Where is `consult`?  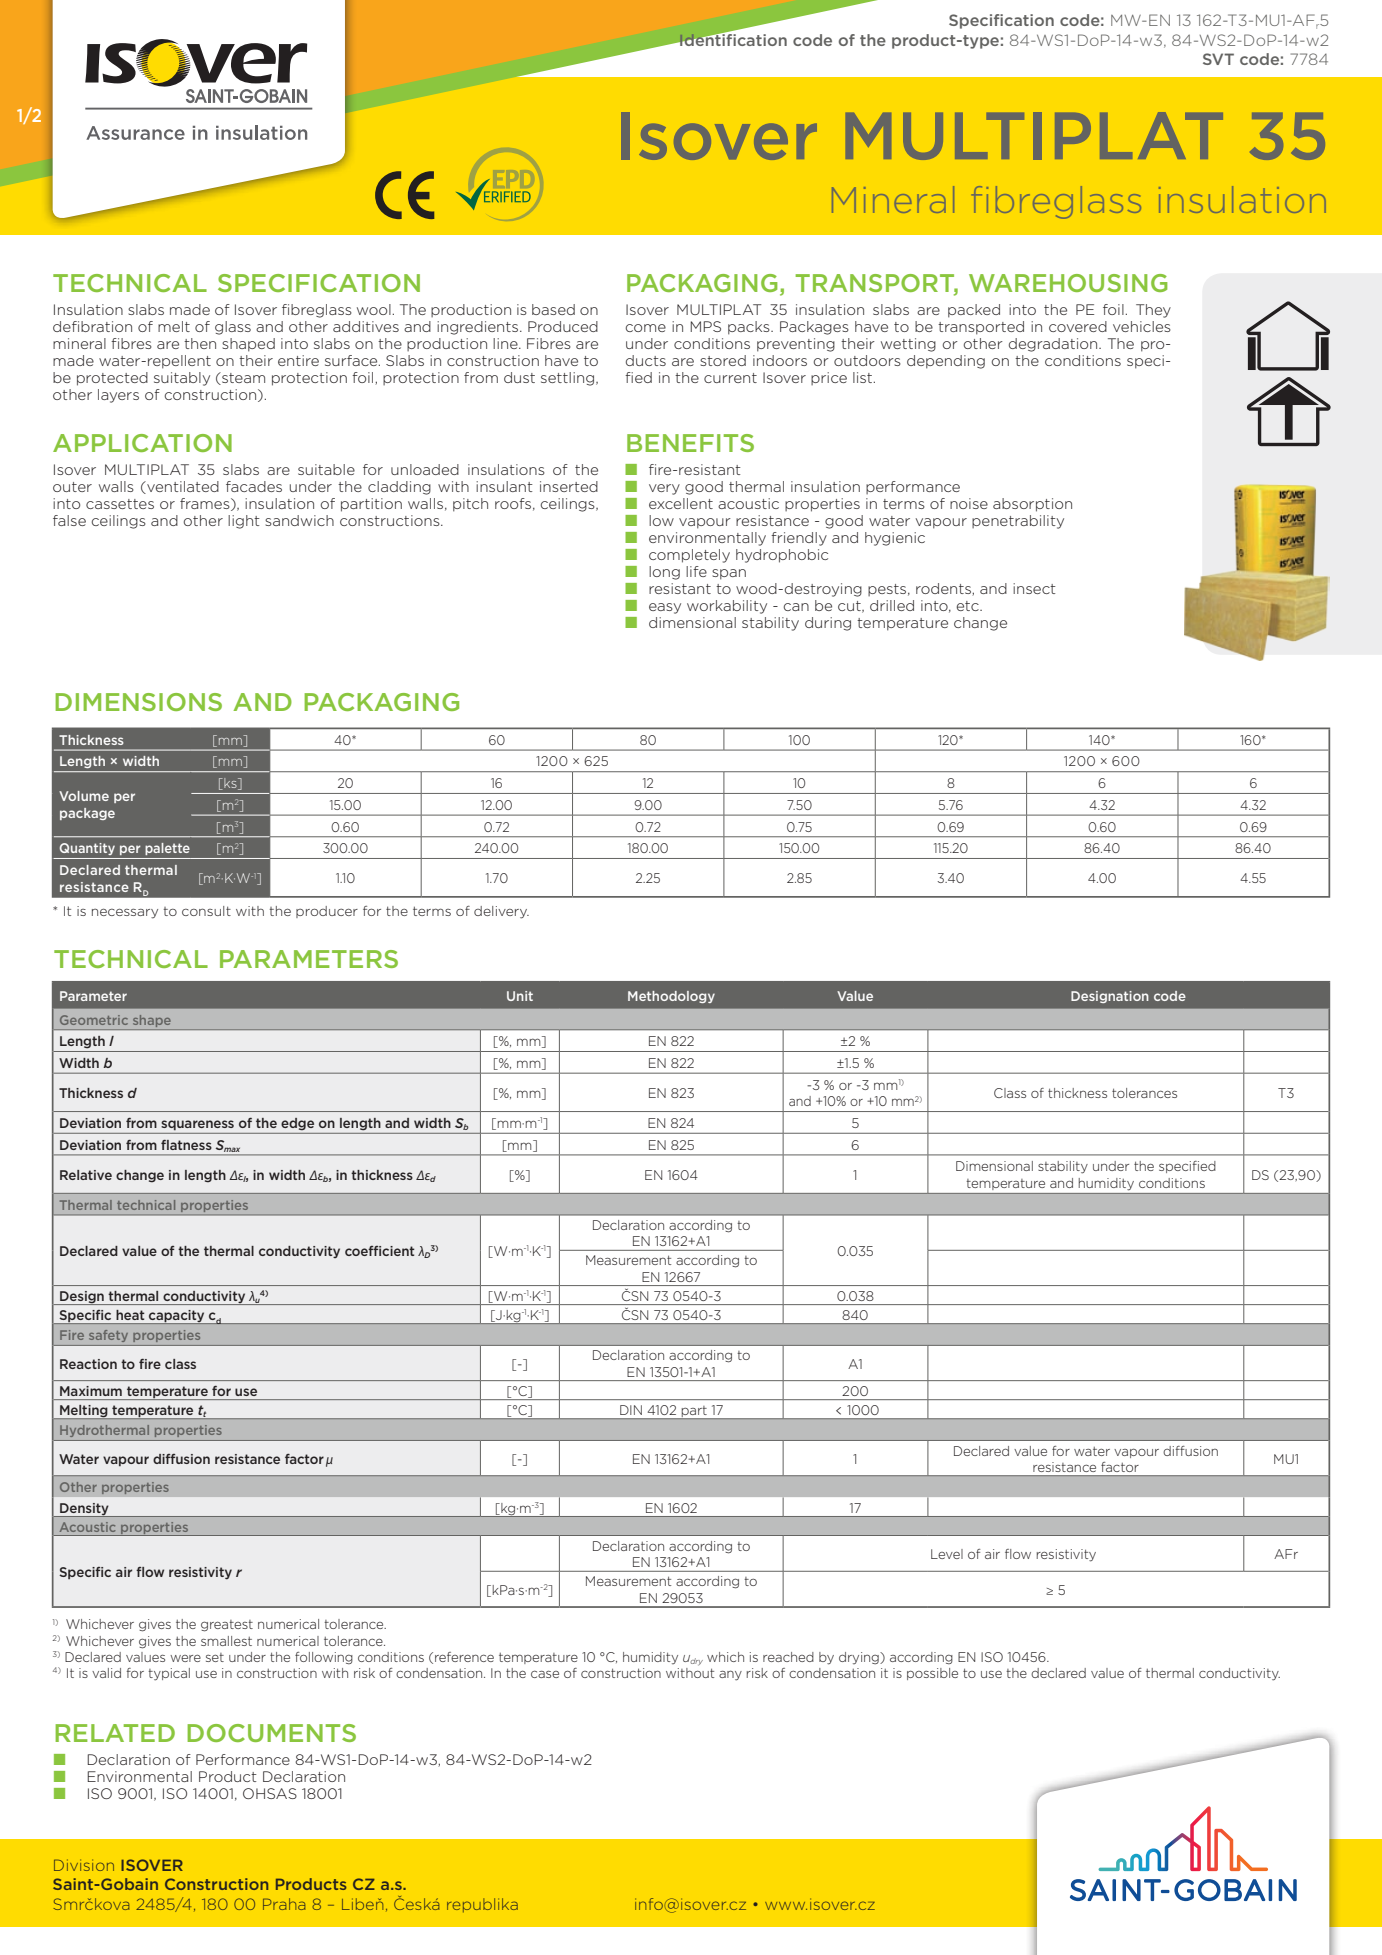
consult is located at coordinates (206, 911).
